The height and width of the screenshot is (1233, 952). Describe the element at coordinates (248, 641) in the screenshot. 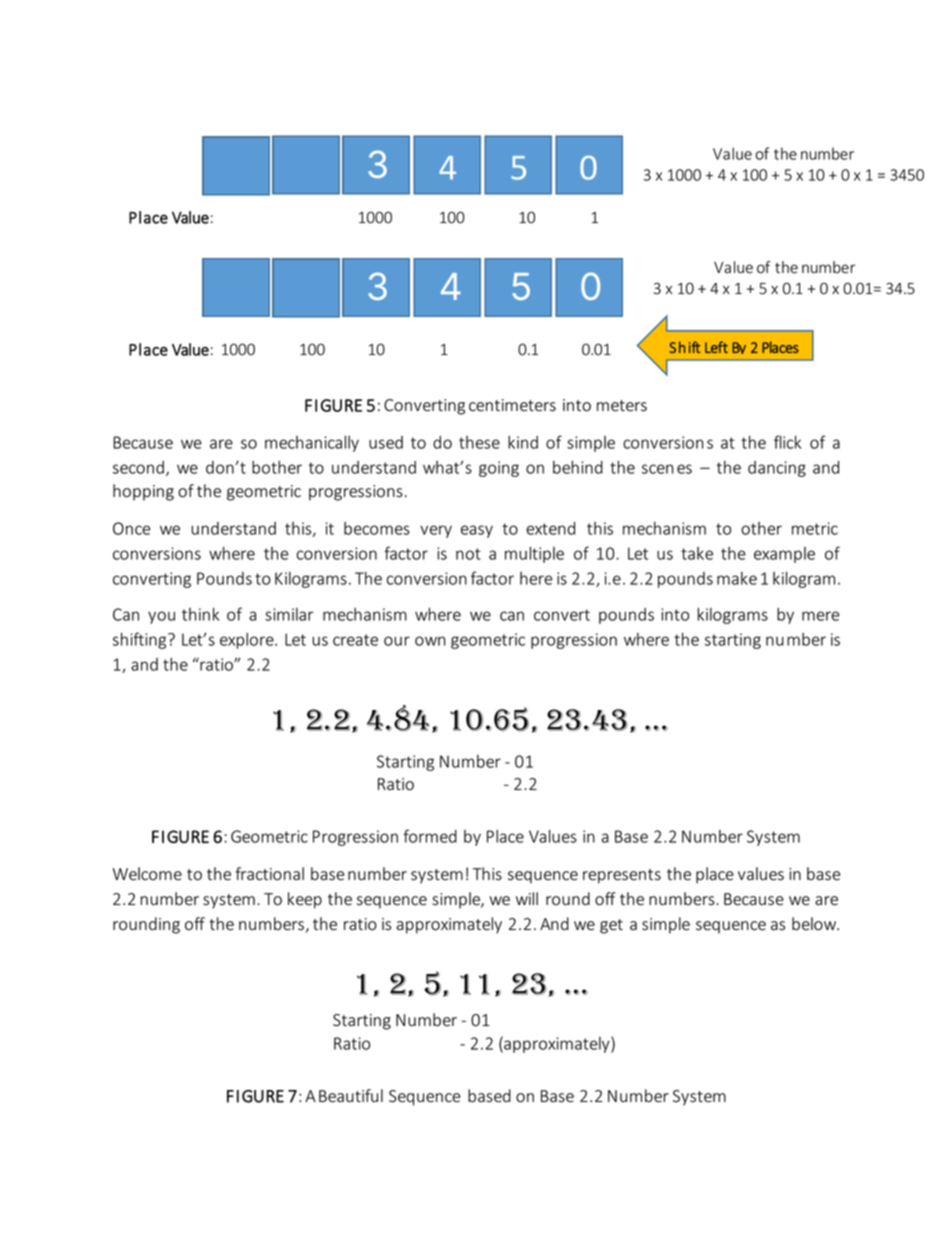

I see `explore` at that location.
